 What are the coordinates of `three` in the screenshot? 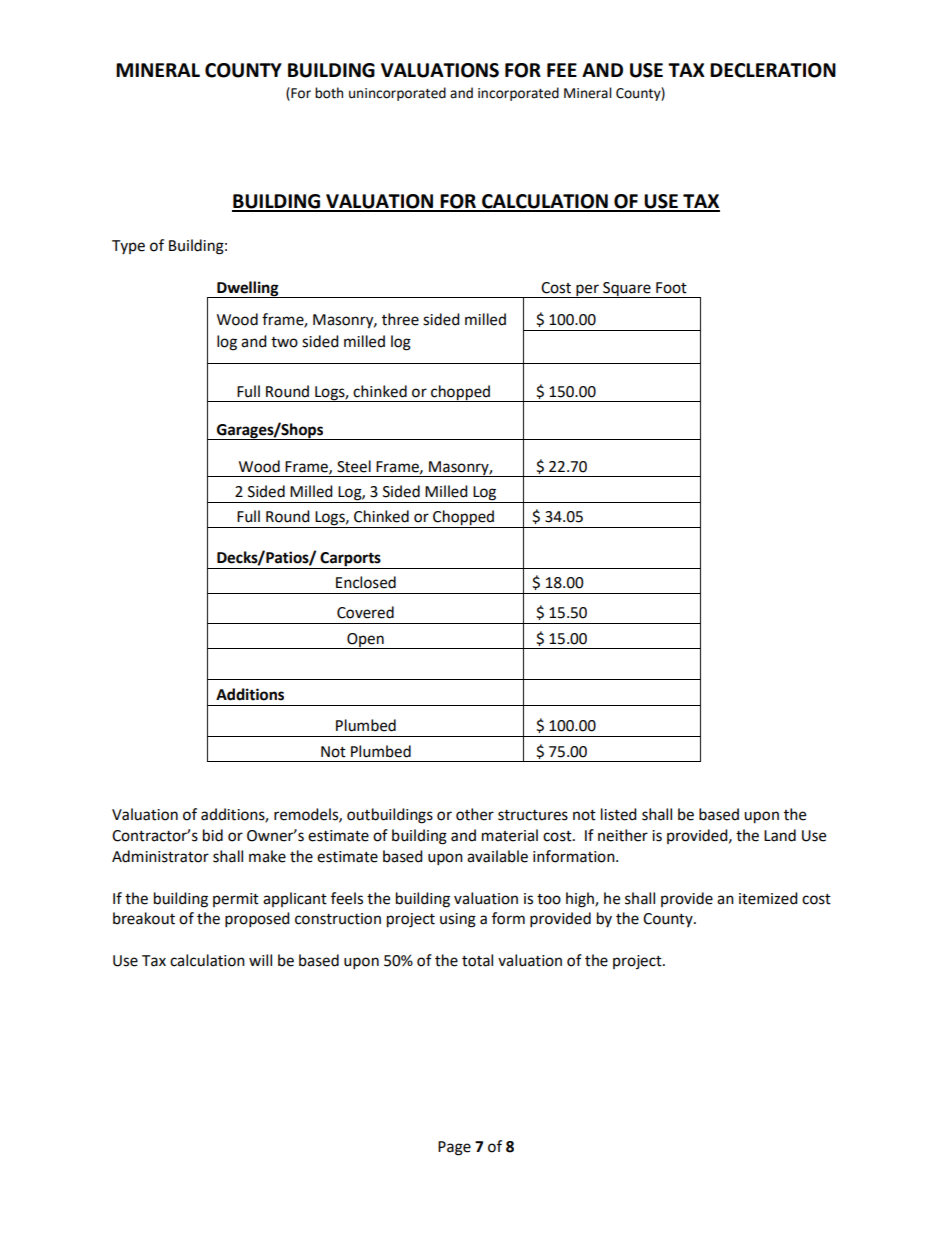 It's located at (400, 319).
